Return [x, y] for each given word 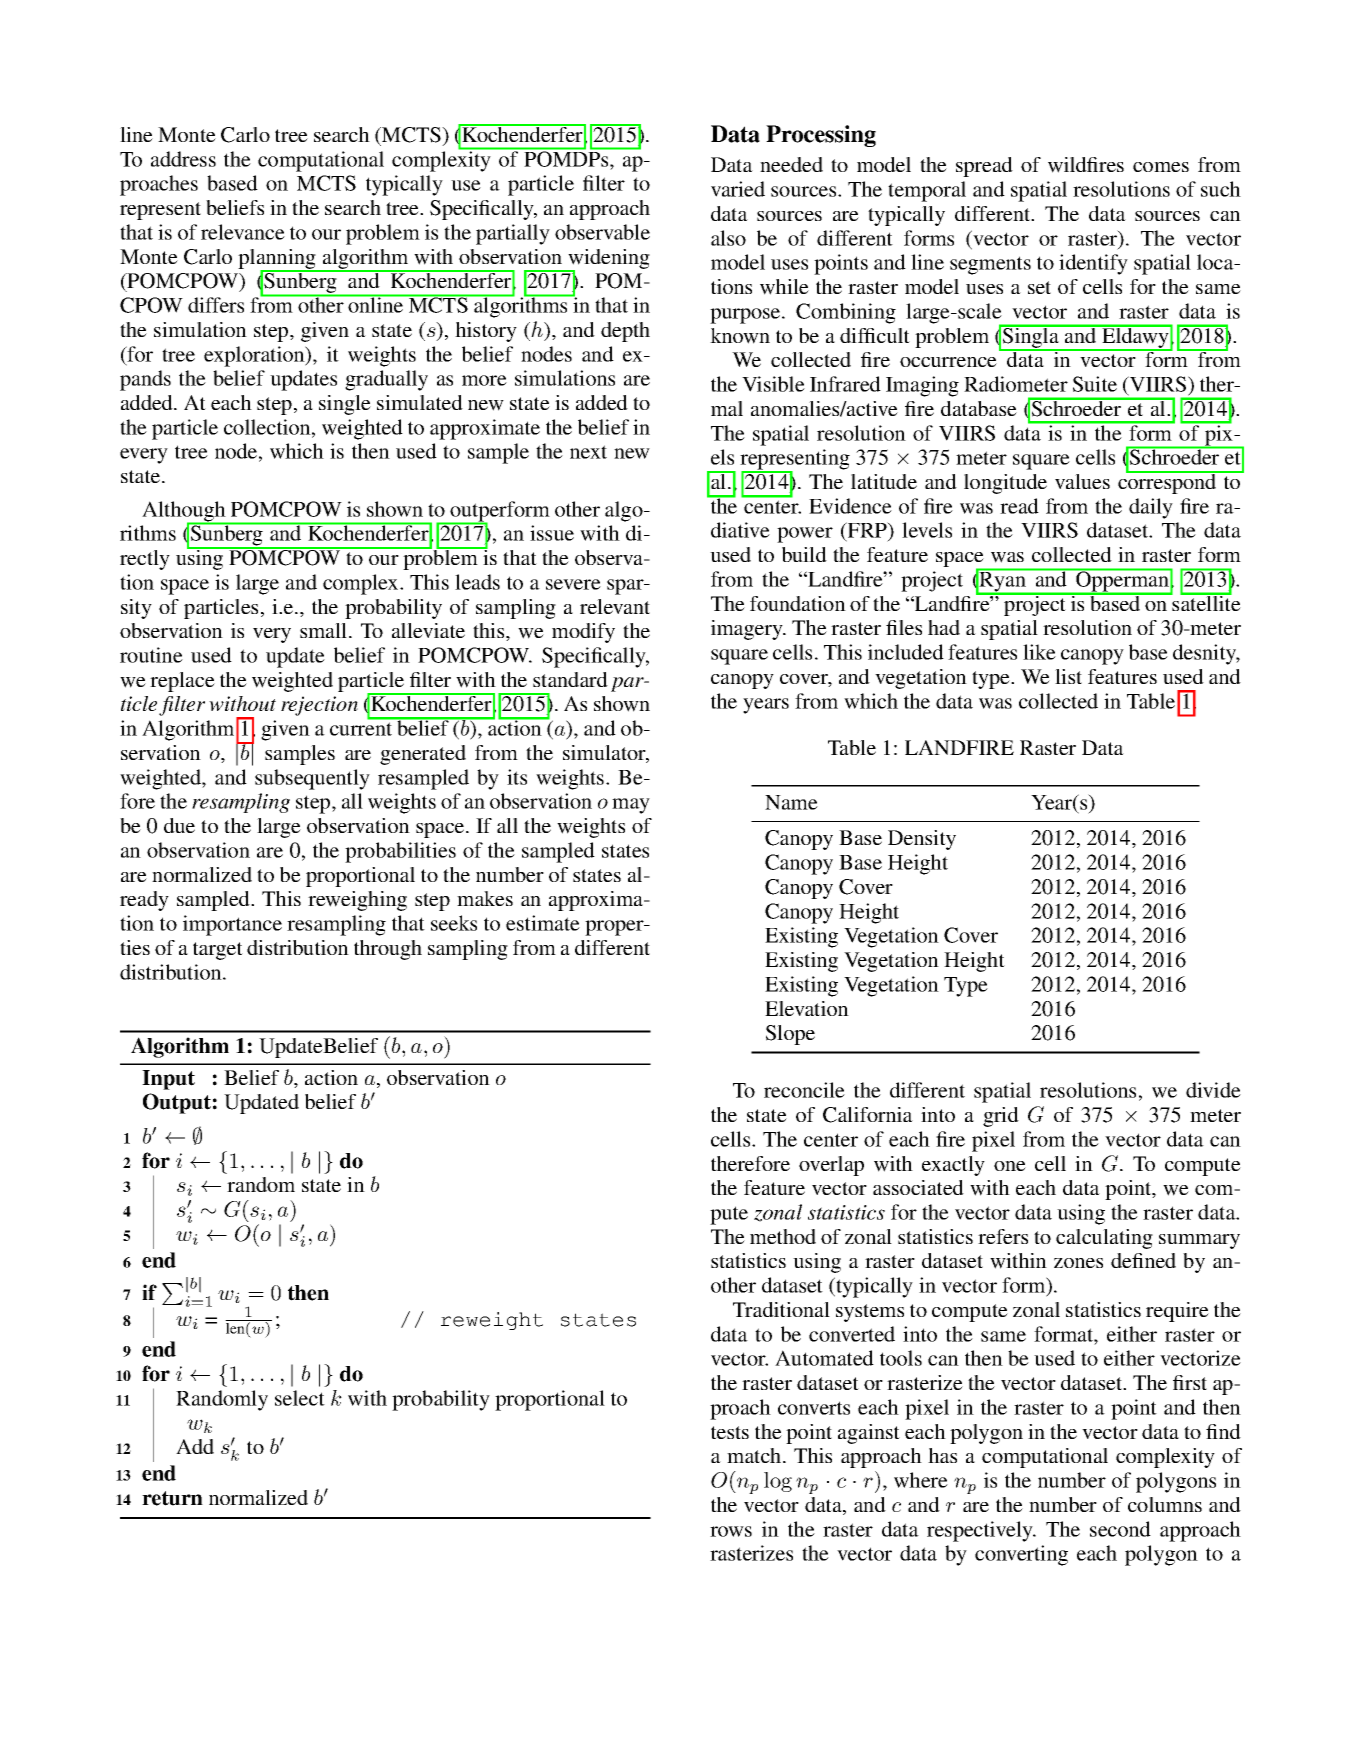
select [300, 1398]
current [361, 729]
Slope [790, 1035]
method [783, 1236]
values [1082, 481]
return [172, 1498]
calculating [1104, 1239]
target [218, 951]
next [588, 452]
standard [570, 679]
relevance [243, 232]
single [345, 405]
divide [1213, 1090]
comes [1161, 167]
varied [738, 189]
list [1068, 676]
